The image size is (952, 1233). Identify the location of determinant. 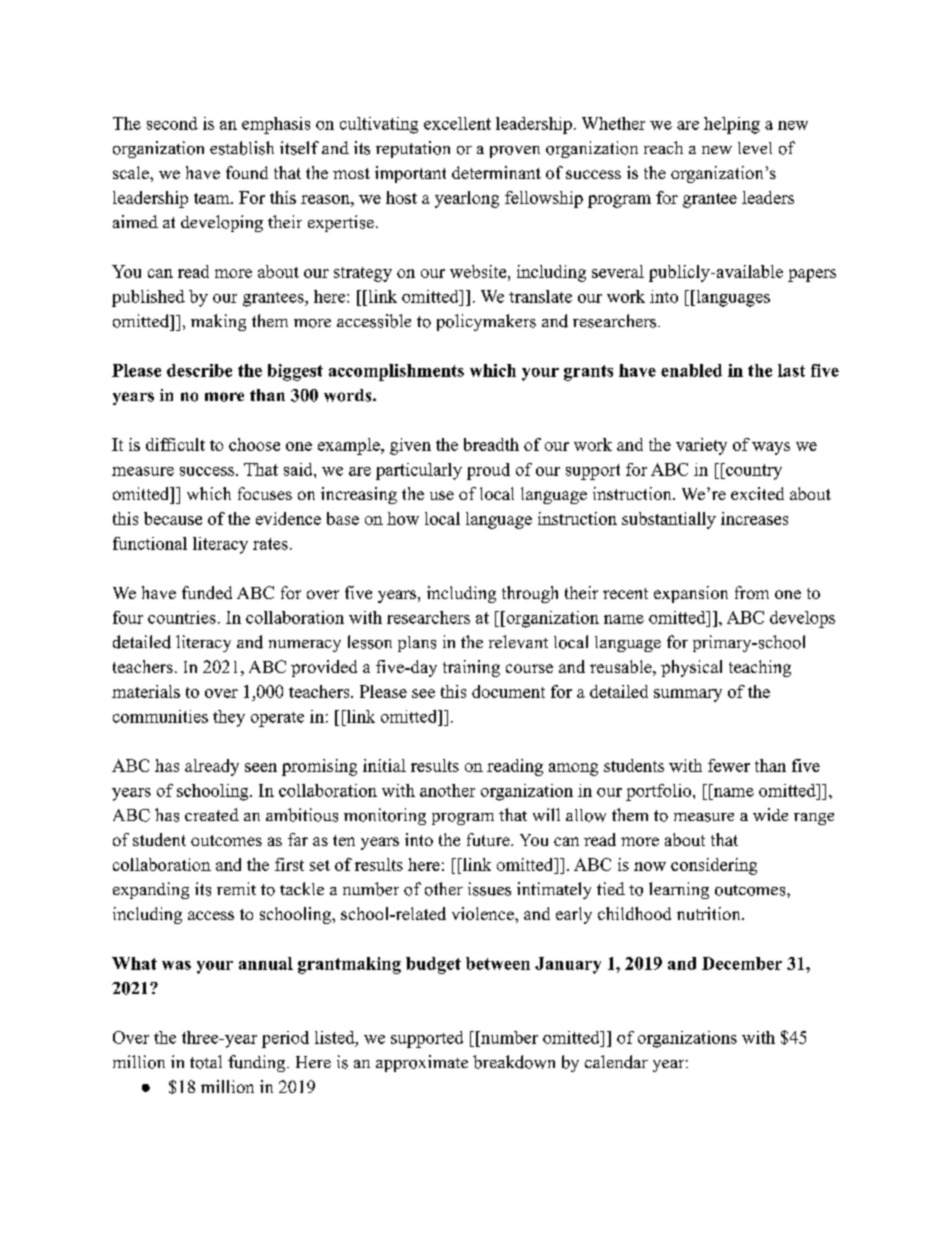
(496, 172).
